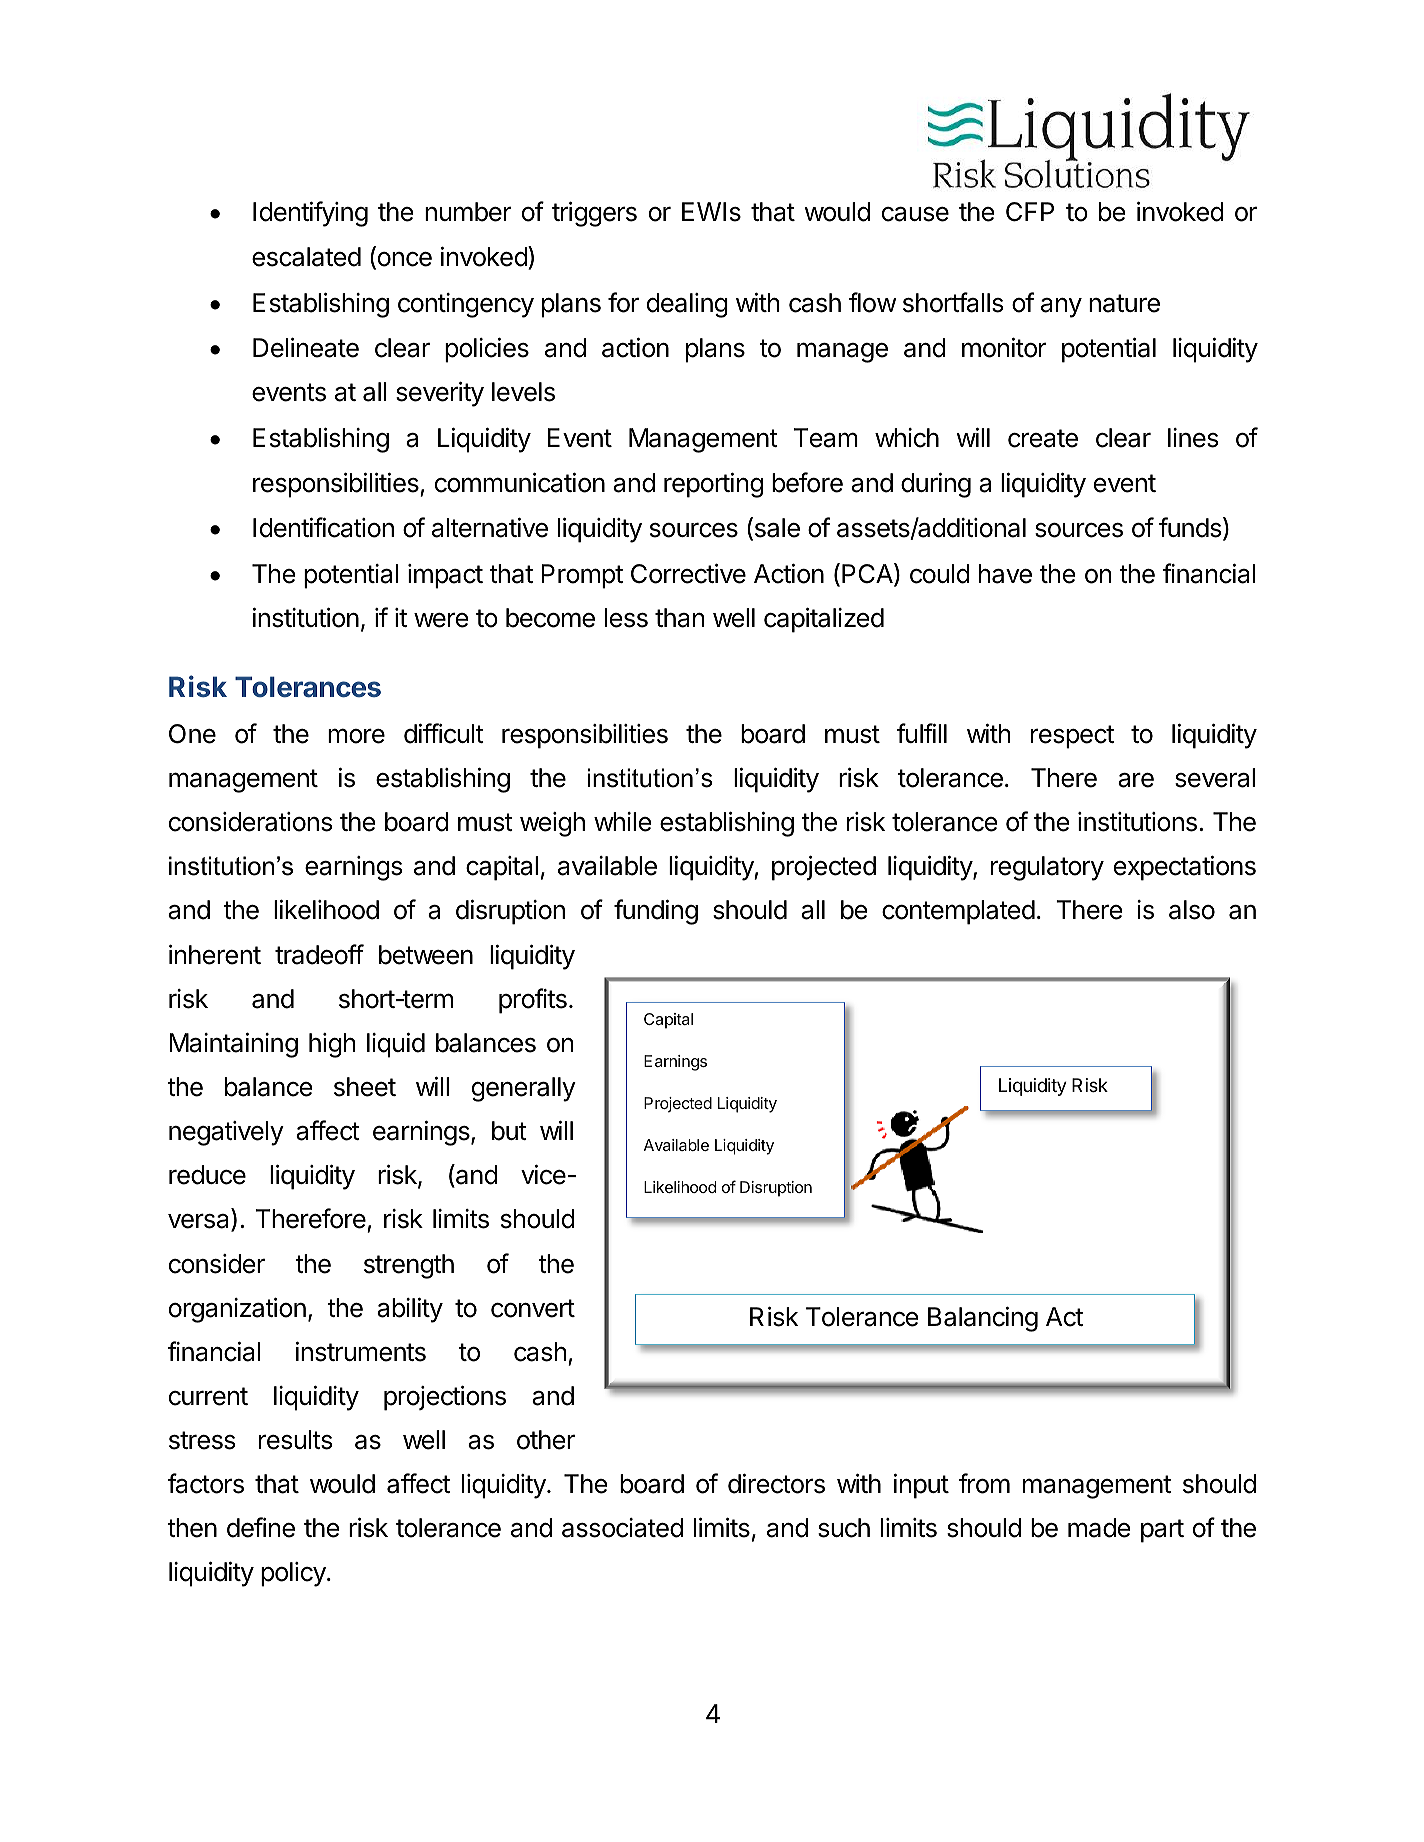  Describe the element at coordinates (261, 1527) in the screenshot. I see `define` at that location.
